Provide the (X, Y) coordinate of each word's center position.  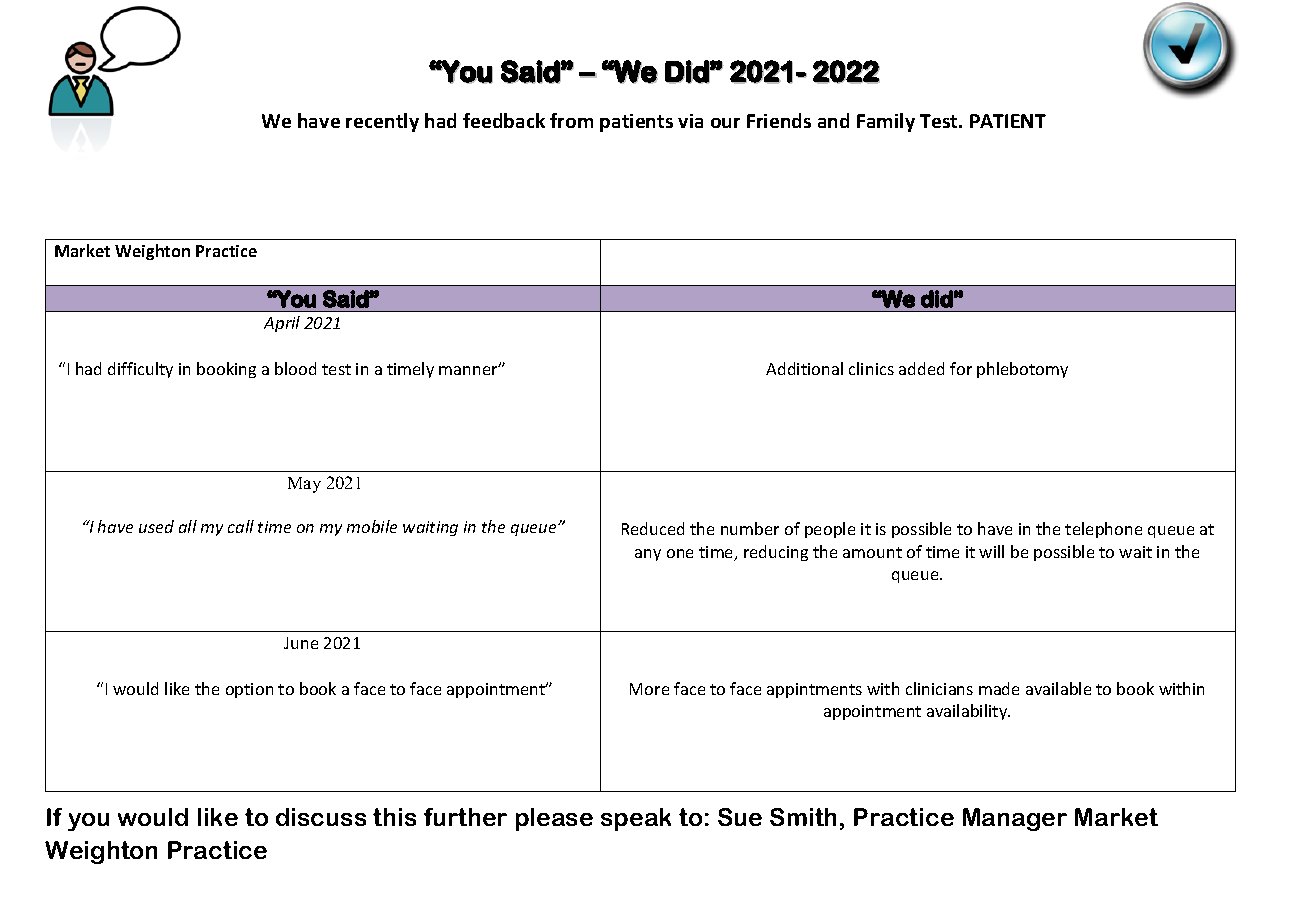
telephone (1103, 530)
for (961, 368)
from (571, 120)
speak (636, 819)
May (304, 485)
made (999, 688)
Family (886, 122)
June (301, 643)
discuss (321, 817)
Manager (1015, 819)
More (649, 689)
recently (382, 122)
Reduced (653, 528)
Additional (804, 368)
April (282, 324)
